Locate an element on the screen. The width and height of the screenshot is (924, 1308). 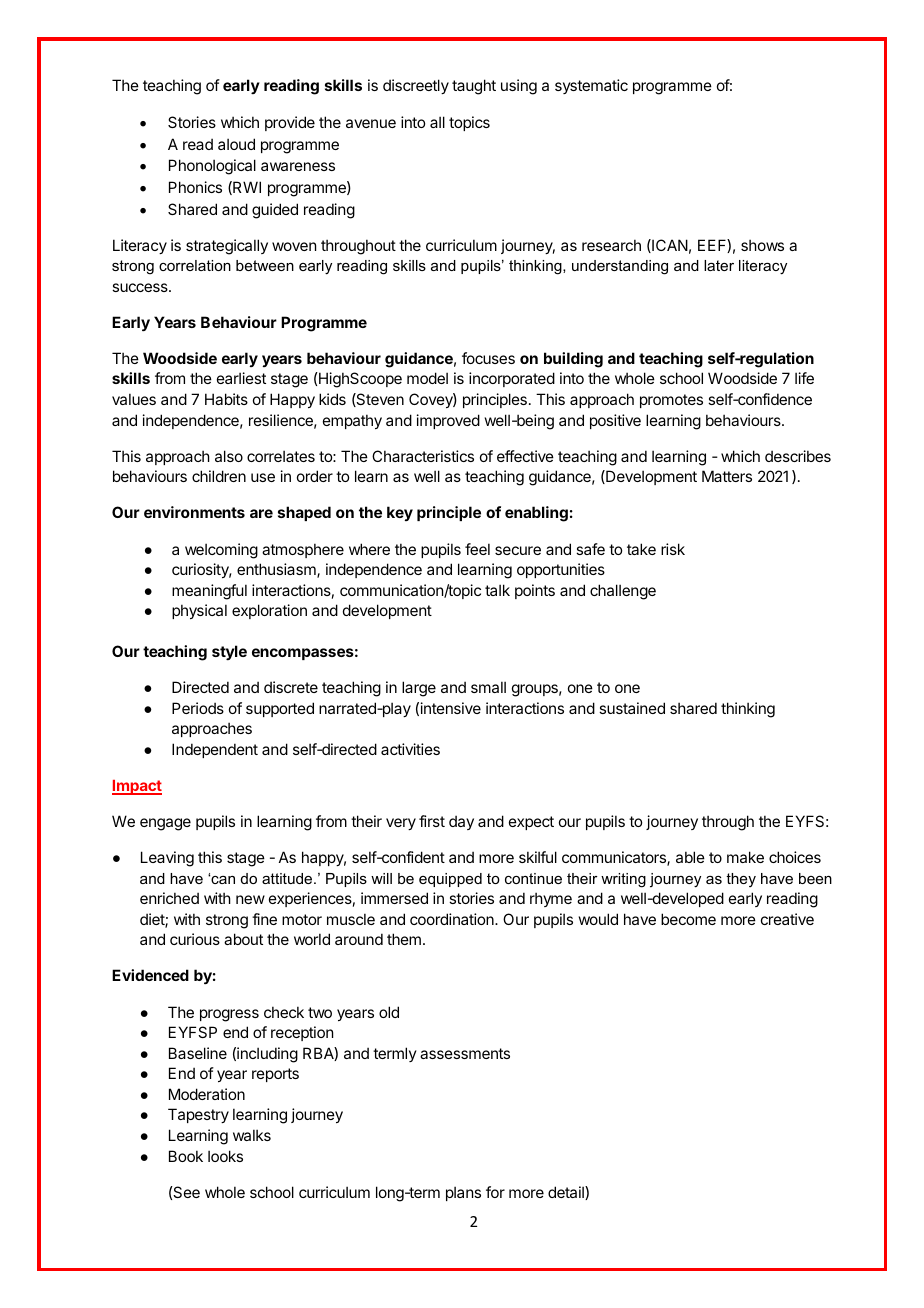
day is located at coordinates (461, 822).
